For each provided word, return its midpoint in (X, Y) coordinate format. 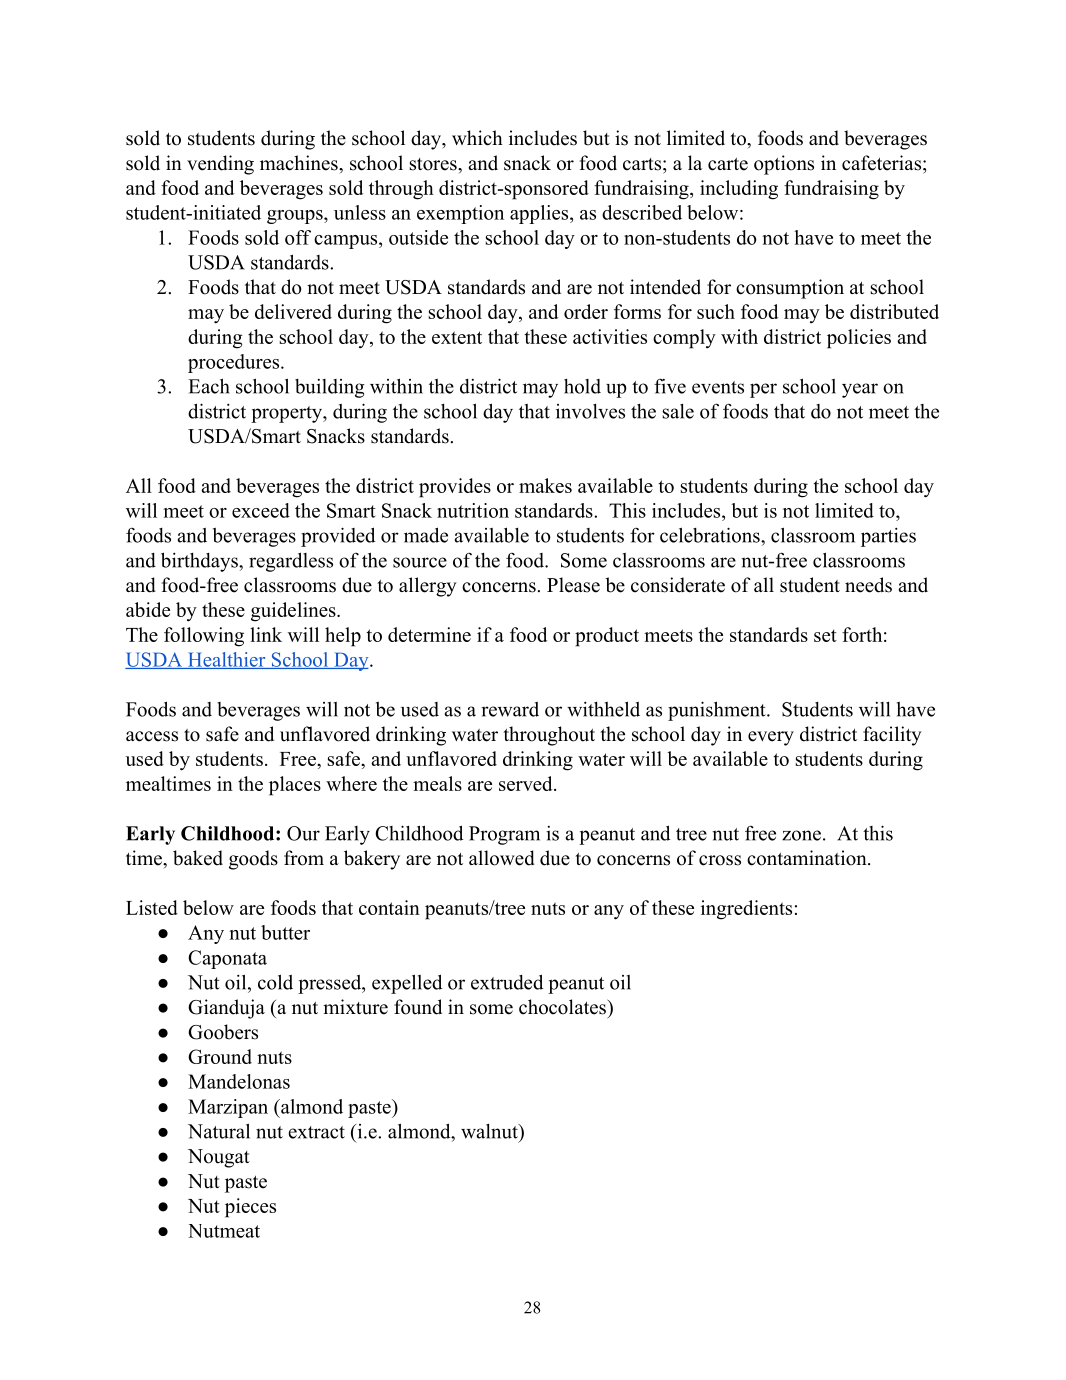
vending (220, 165)
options (784, 165)
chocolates (563, 1007)
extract (316, 1132)
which (477, 138)
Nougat (219, 1158)
